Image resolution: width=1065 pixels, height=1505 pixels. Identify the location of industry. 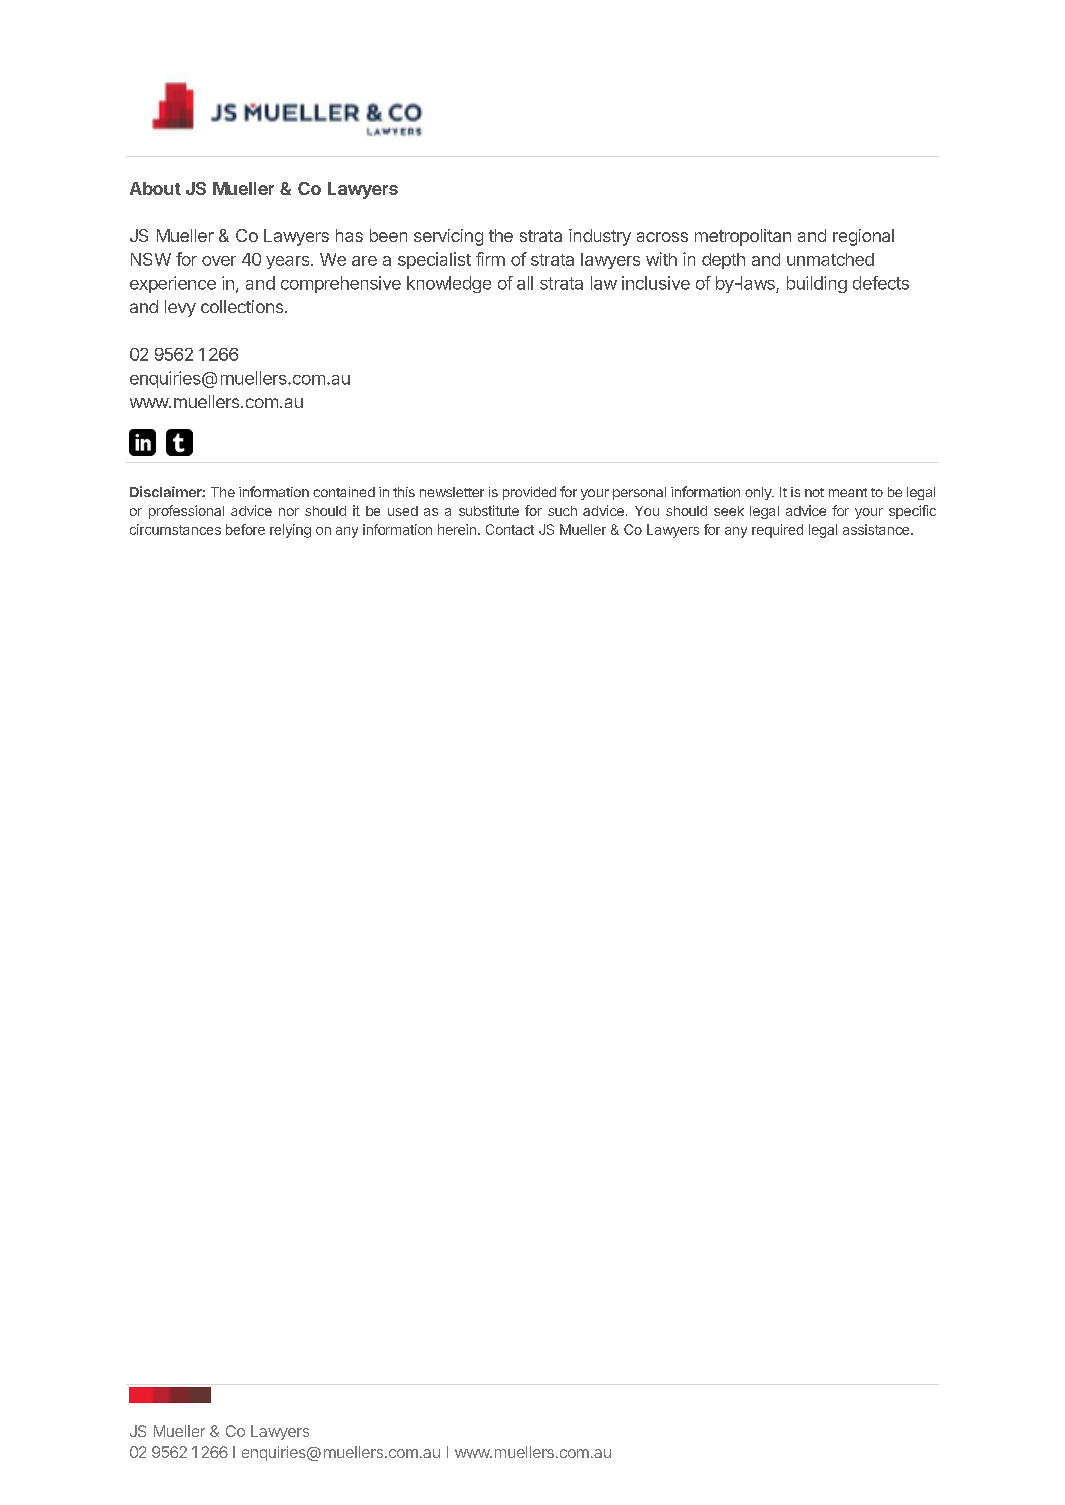
(600, 237).
